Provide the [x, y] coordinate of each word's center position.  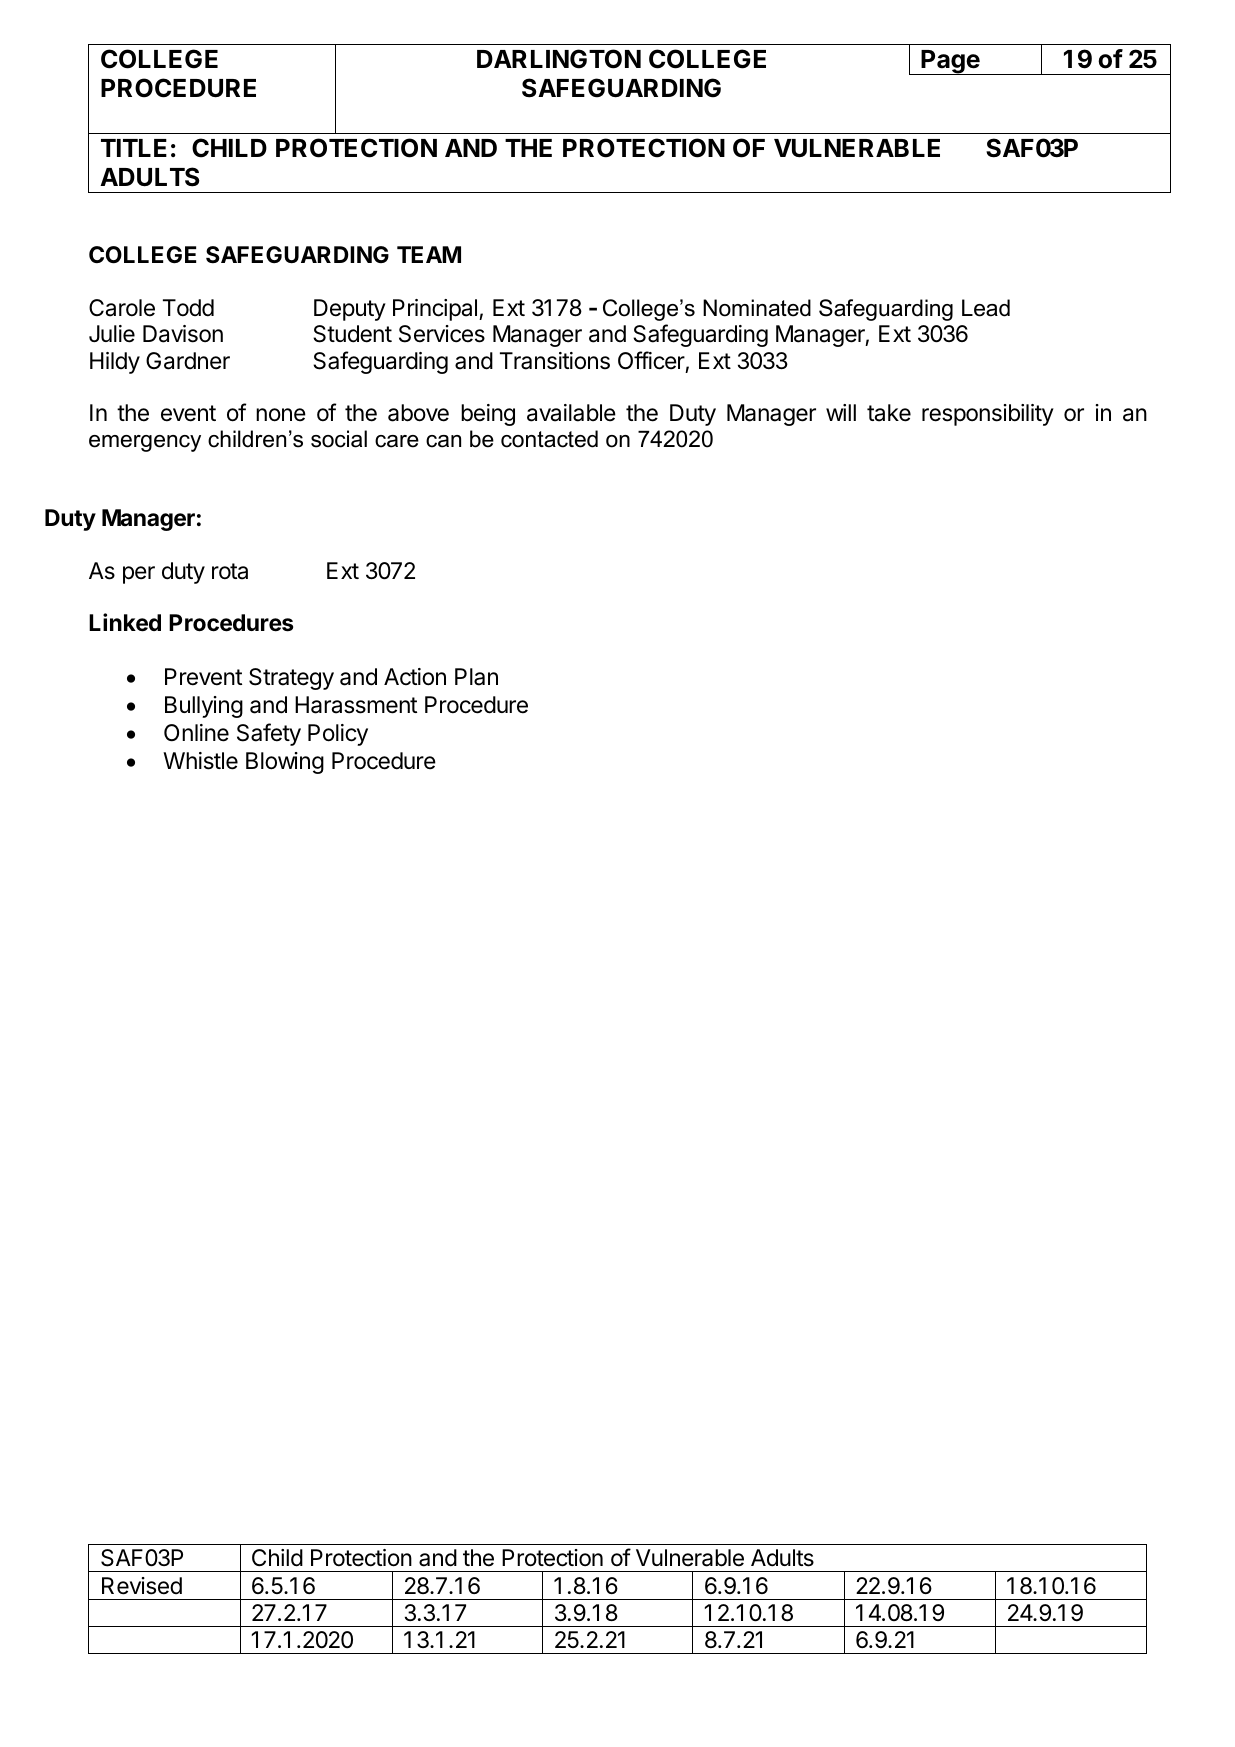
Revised [142, 1586]
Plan [476, 677]
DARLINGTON [559, 59]
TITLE [134, 148]
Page [950, 62]
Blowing [285, 763]
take [889, 413]
